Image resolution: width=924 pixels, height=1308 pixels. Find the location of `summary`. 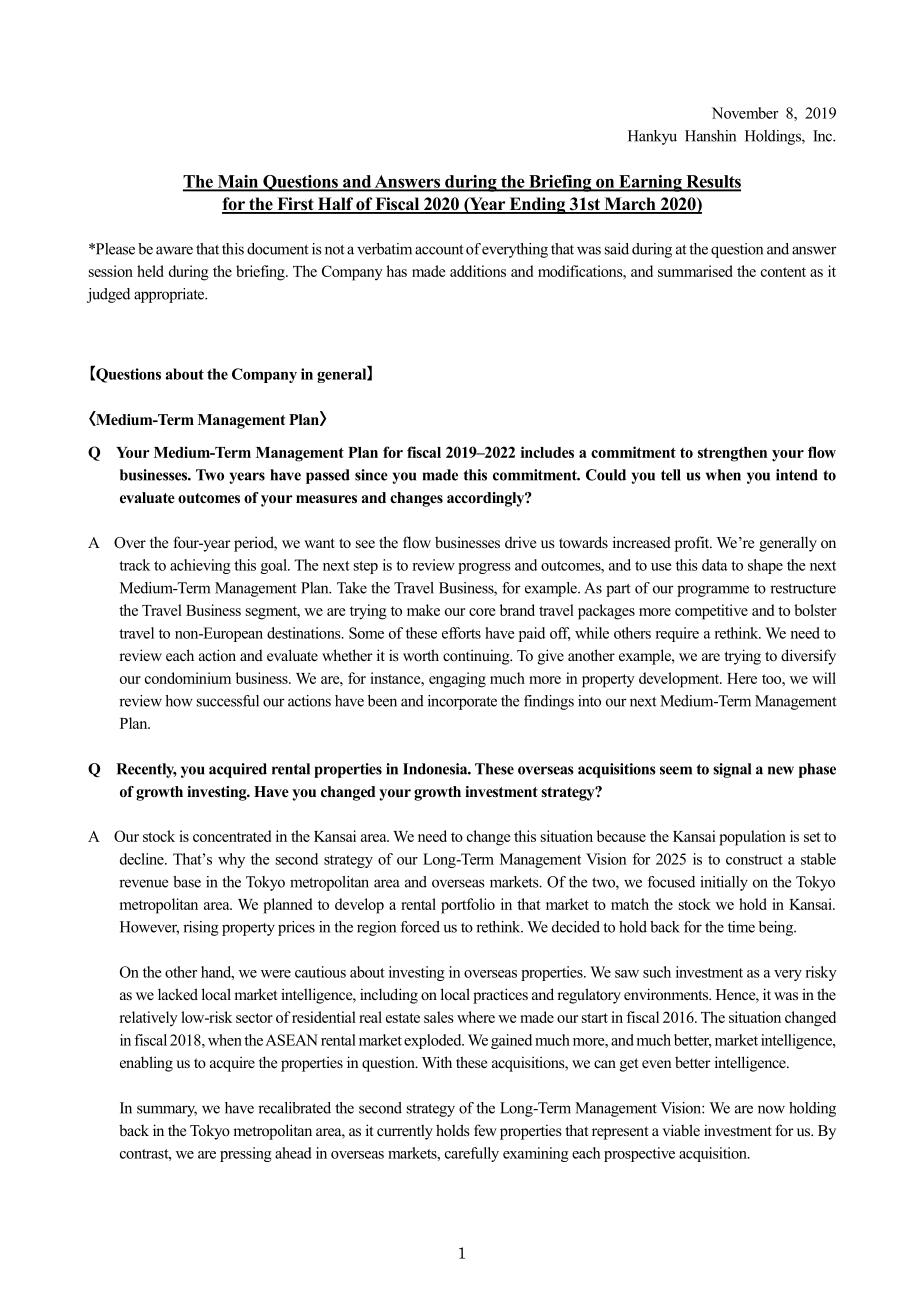

summary is located at coordinates (167, 1111).
